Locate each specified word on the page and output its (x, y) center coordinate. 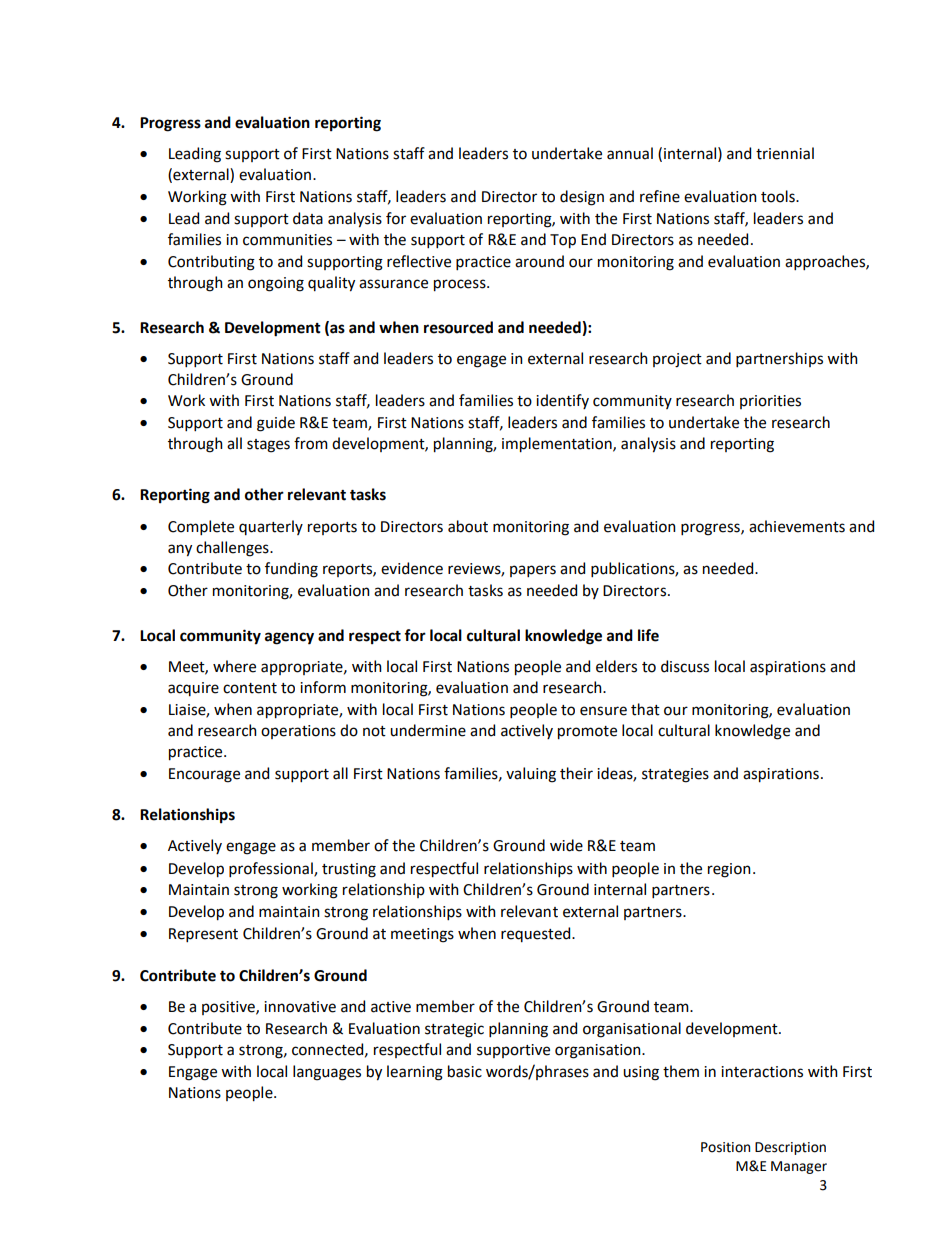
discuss (685, 666)
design (582, 198)
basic (465, 1071)
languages (327, 1073)
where (234, 666)
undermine (428, 730)
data (308, 218)
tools (779, 196)
